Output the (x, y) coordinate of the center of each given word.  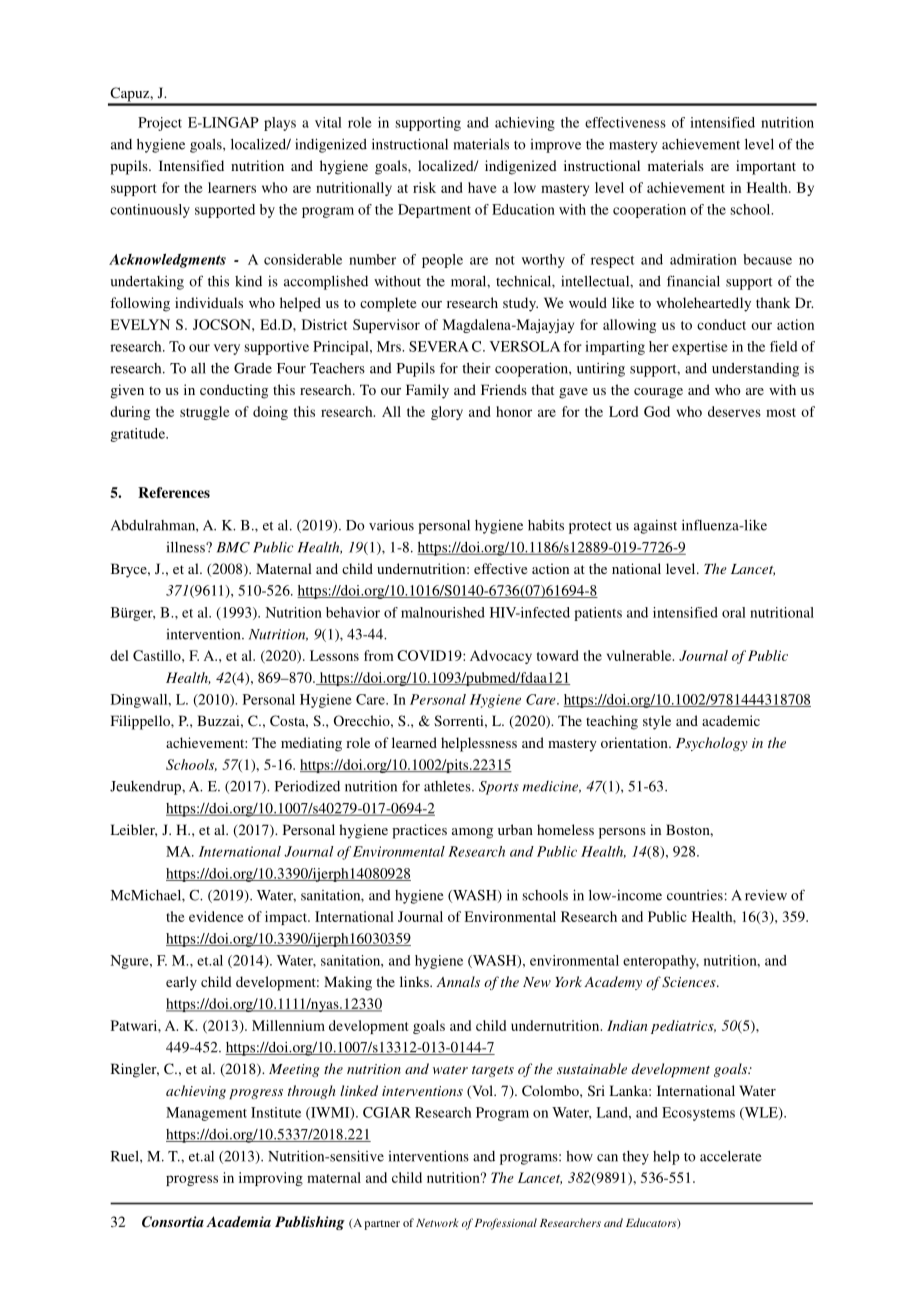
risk (424, 187)
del (119, 655)
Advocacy (501, 657)
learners (232, 187)
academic (731, 720)
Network (437, 1222)
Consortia (173, 1222)
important (766, 167)
